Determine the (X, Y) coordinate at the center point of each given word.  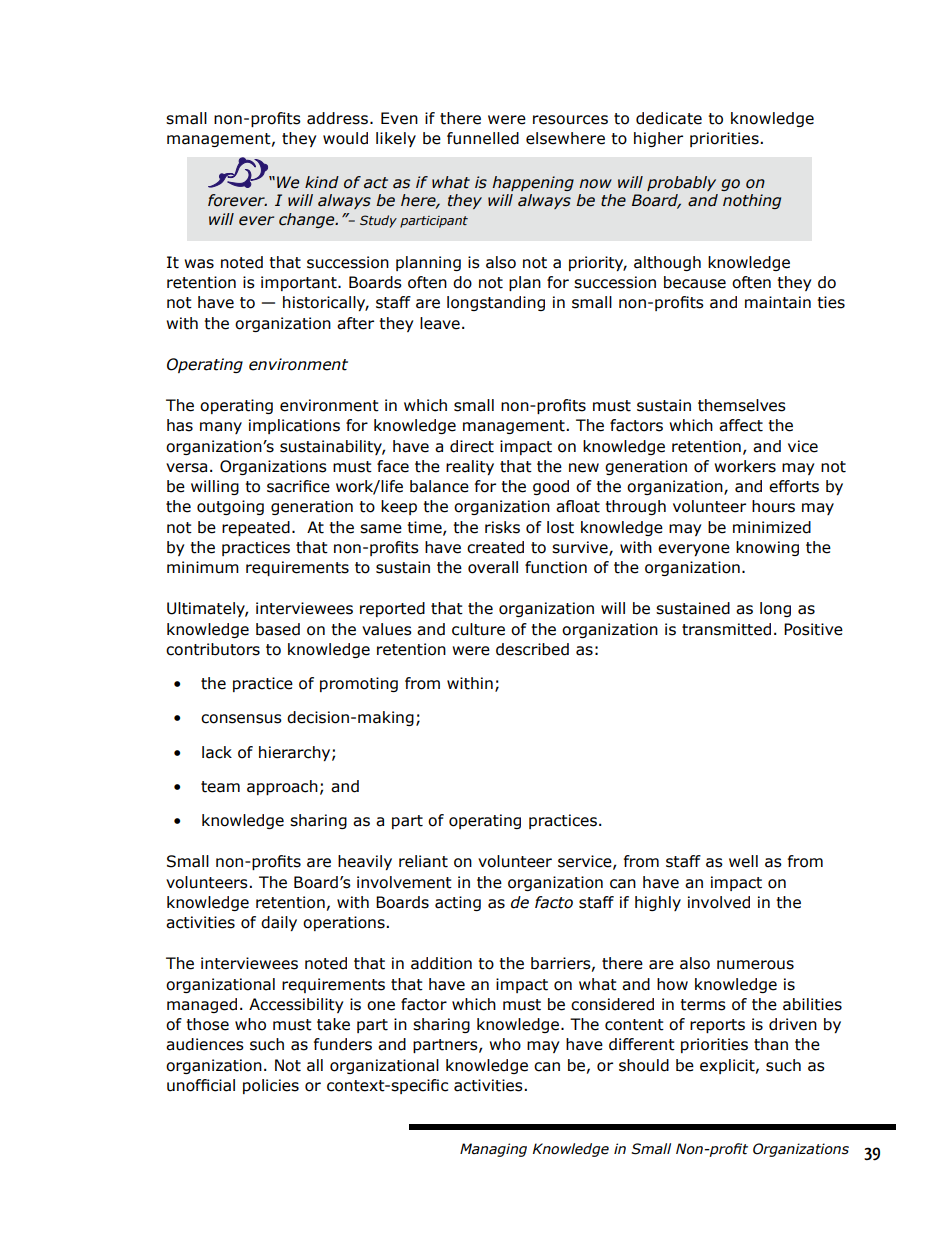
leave (440, 323)
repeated (256, 528)
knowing (767, 548)
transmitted (726, 629)
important (300, 283)
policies (271, 1086)
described (532, 649)
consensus (241, 719)
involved (719, 902)
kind (322, 182)
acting (458, 903)
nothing (752, 201)
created (495, 547)
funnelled (483, 138)
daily (279, 923)
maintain (778, 302)
